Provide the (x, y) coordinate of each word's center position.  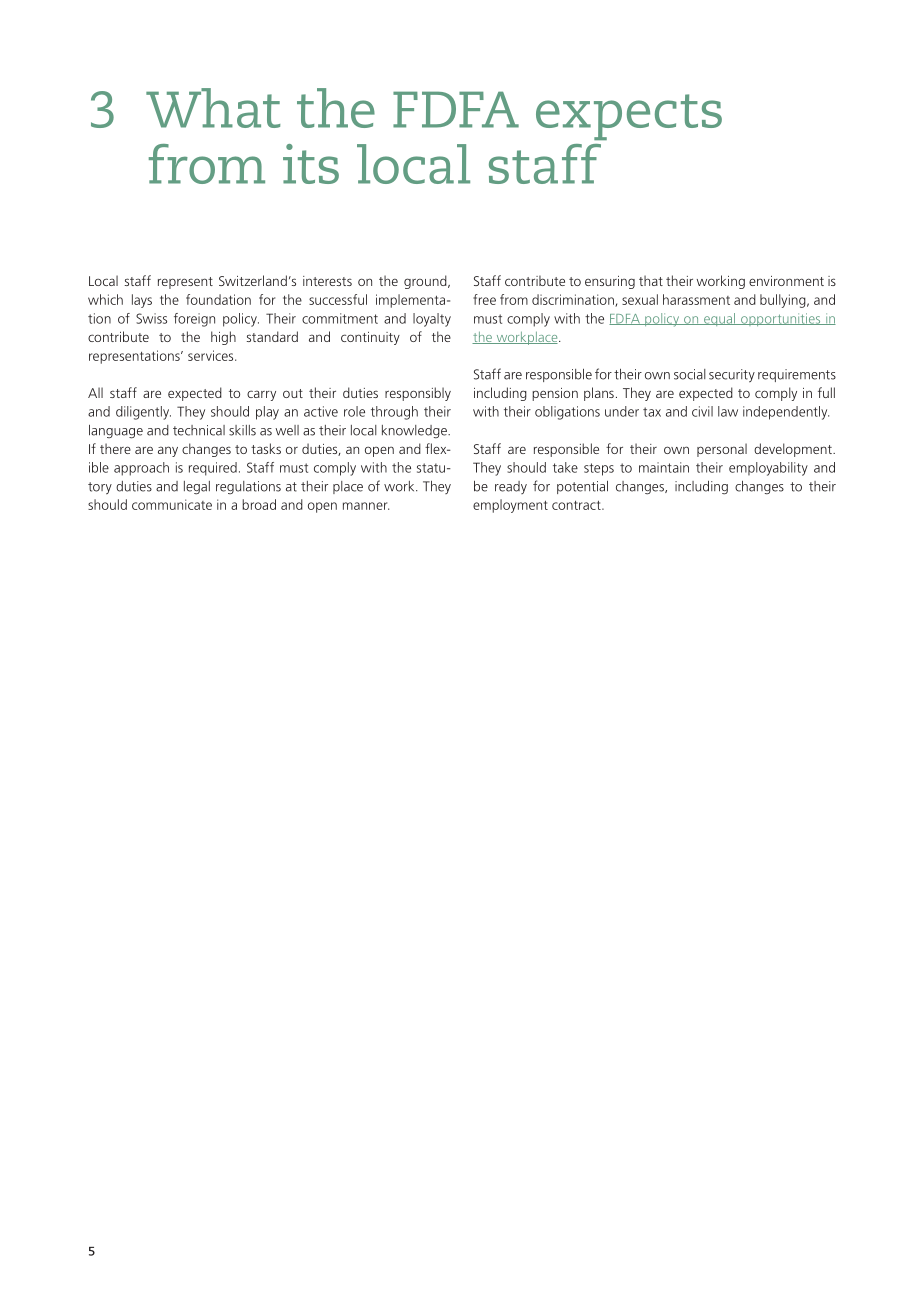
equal (720, 319)
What (213, 108)
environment (786, 281)
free (484, 299)
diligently (143, 413)
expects (629, 117)
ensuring (610, 282)
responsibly (418, 394)
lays (142, 301)
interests (327, 281)
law (728, 411)
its (311, 164)
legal (197, 488)
